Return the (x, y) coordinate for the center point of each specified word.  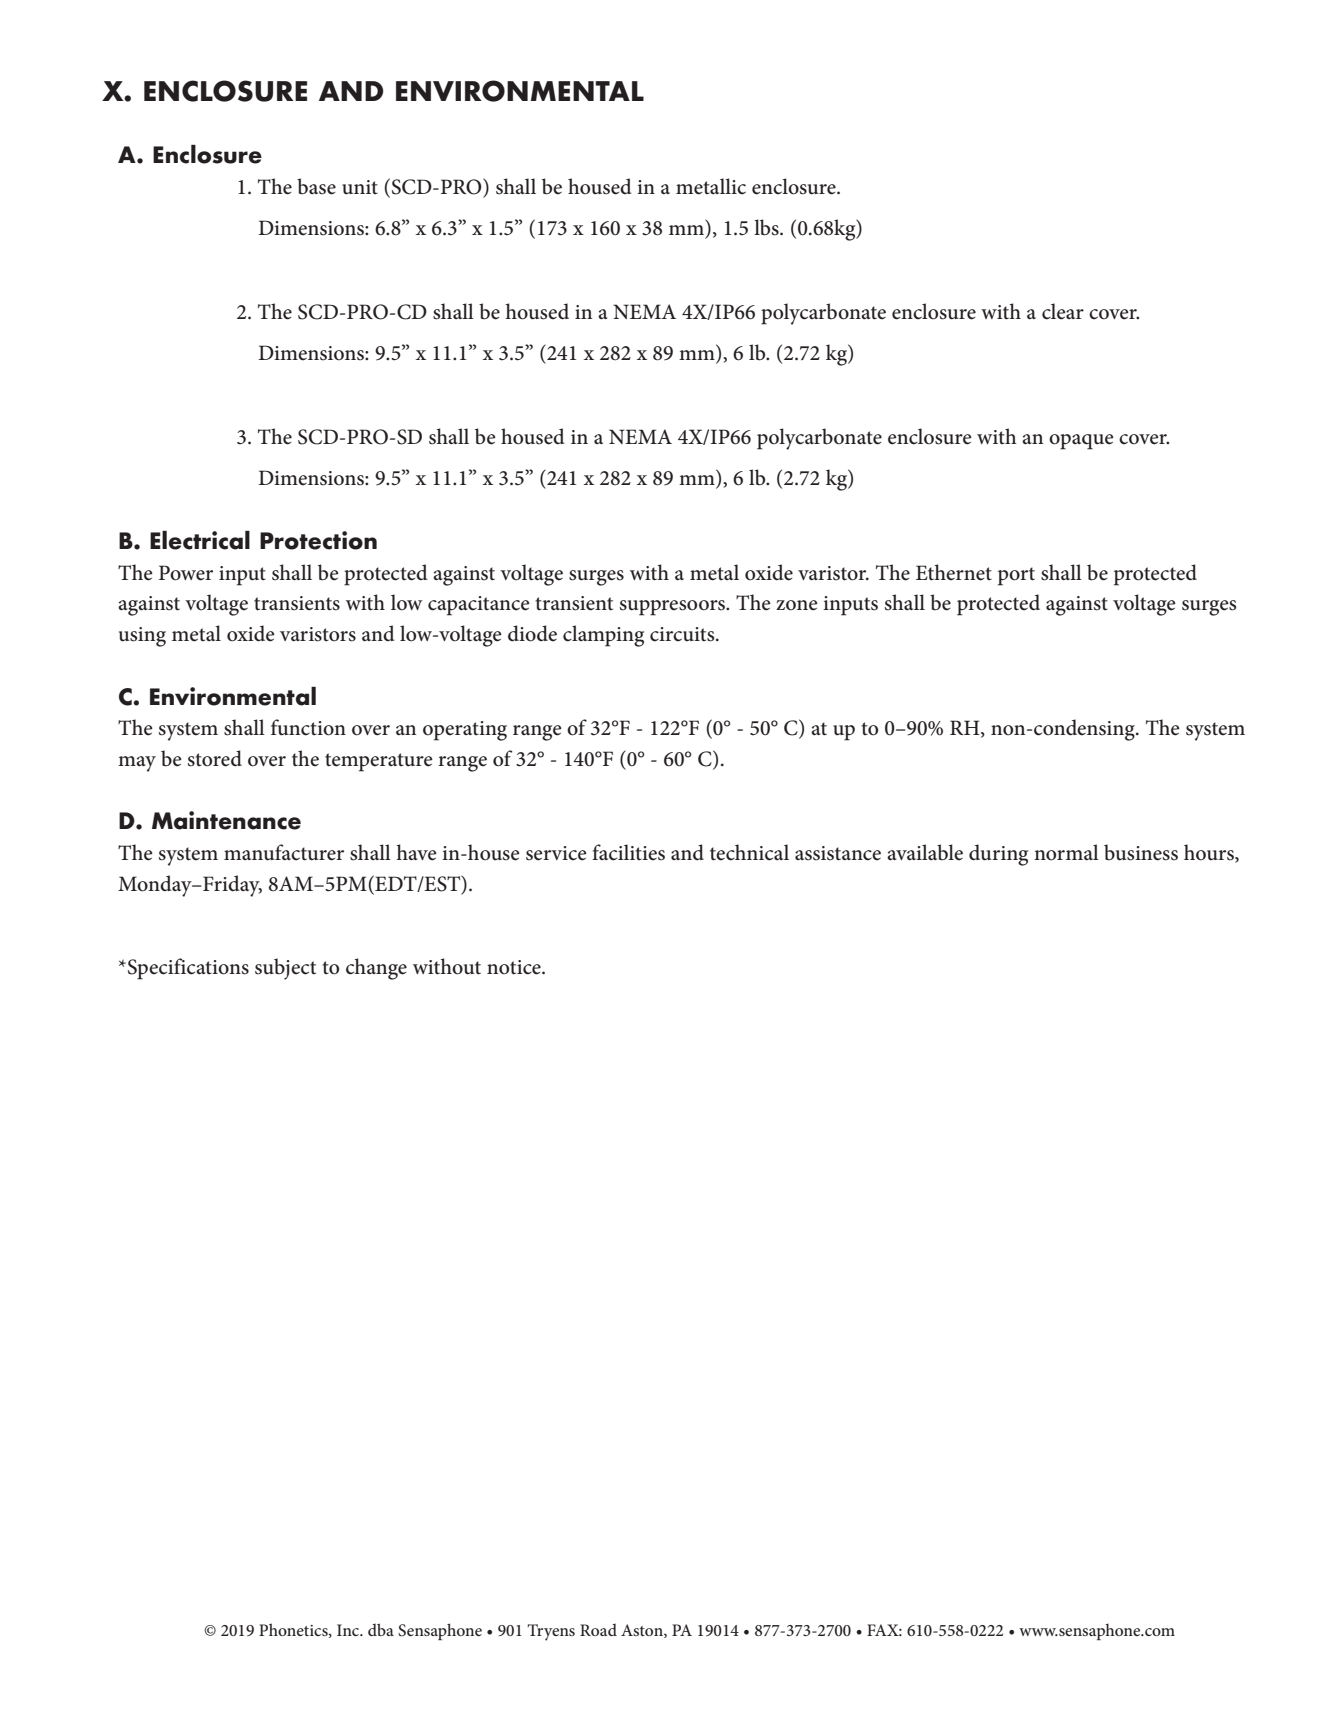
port (1016, 576)
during (998, 855)
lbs (767, 227)
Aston (643, 1631)
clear (1063, 311)
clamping (603, 636)
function (308, 727)
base (316, 186)
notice (515, 967)
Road (598, 1630)
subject (285, 969)
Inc (349, 1630)
